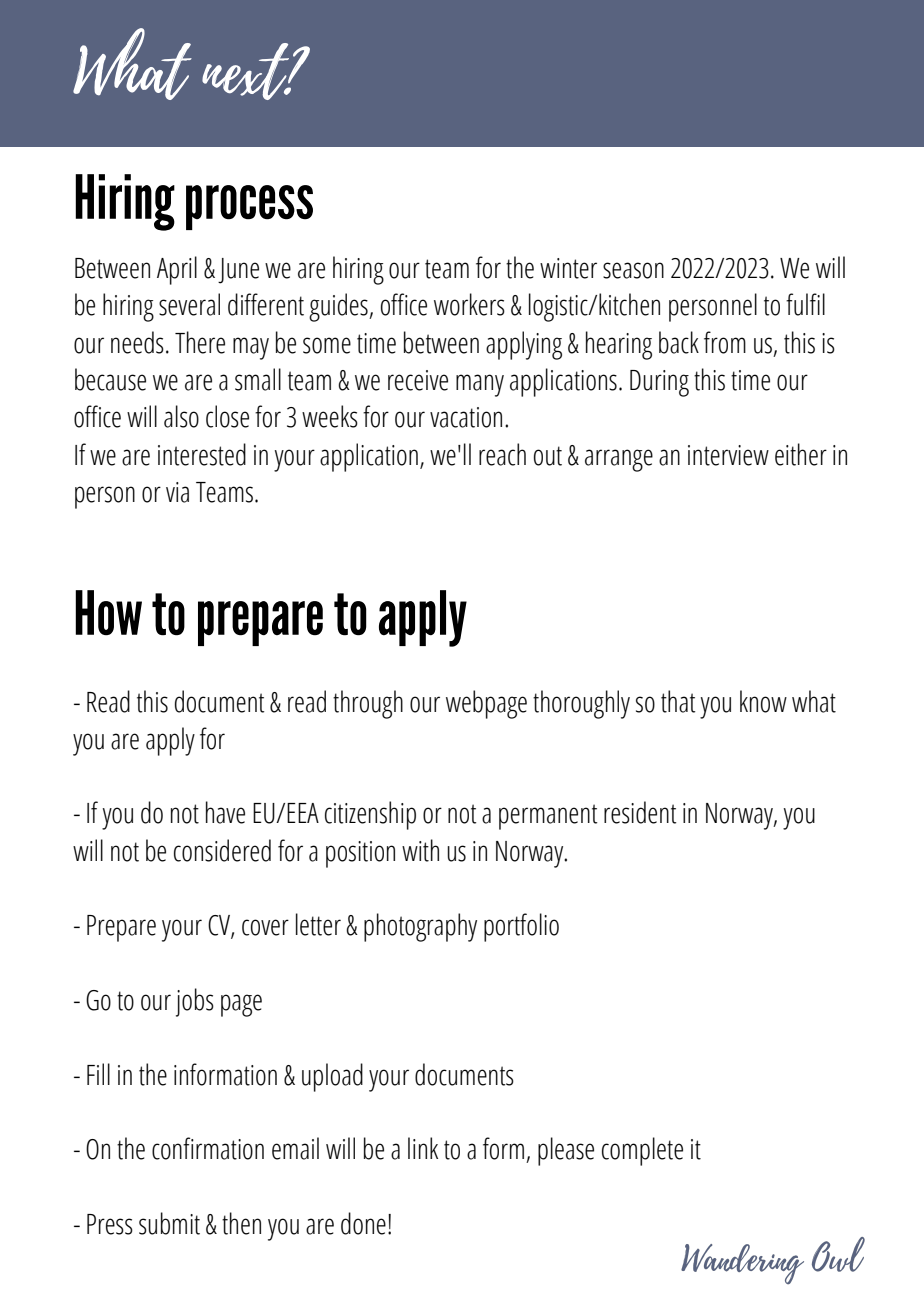 Image resolution: width=924 pixels, height=1302 pixels. Describe the element at coordinates (169, 1223) in the screenshot. I see `submit` at that location.
